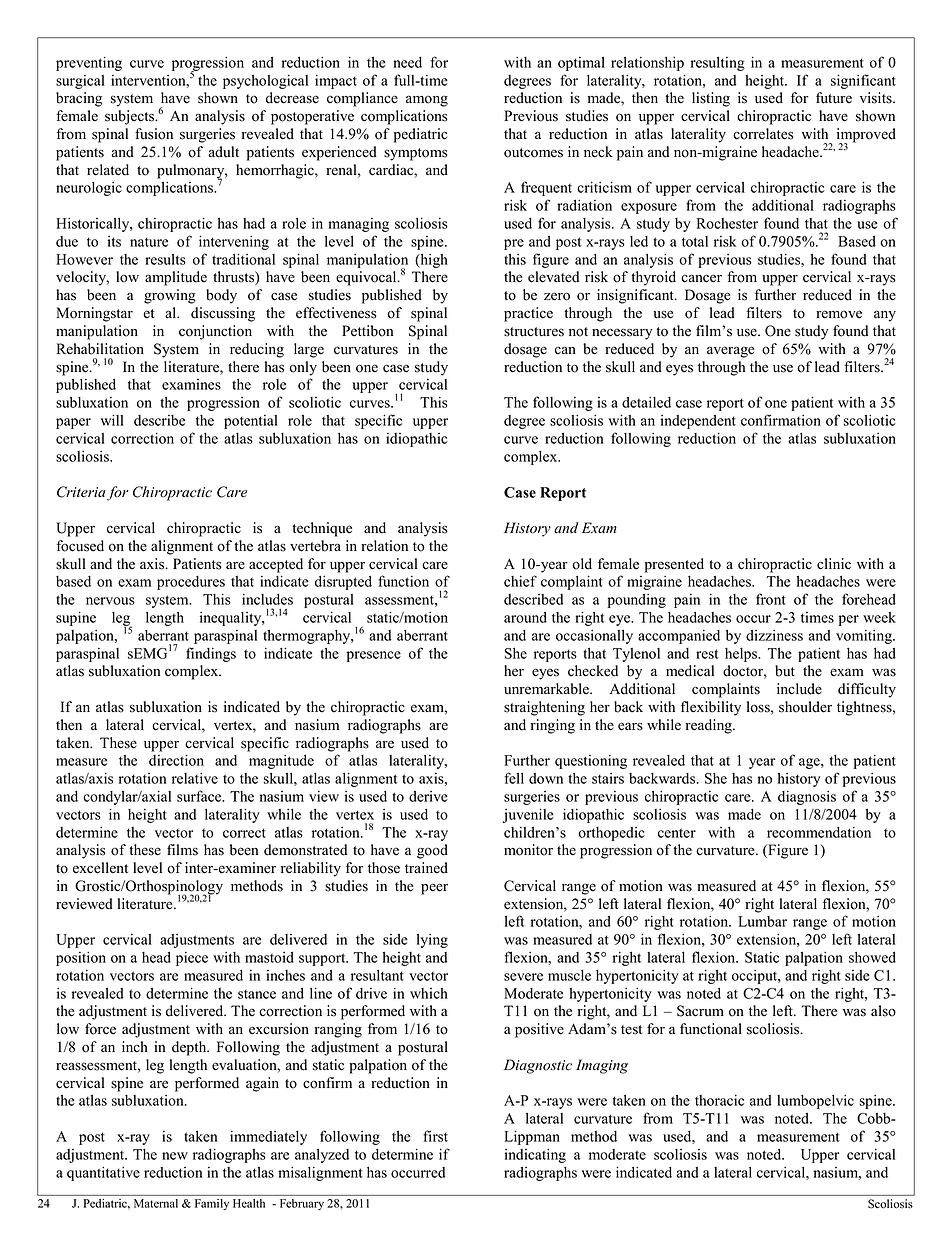 This screenshot has width=952, height=1233. What do you see at coordinates (154, 134) in the screenshot?
I see `fusion` at bounding box center [154, 134].
